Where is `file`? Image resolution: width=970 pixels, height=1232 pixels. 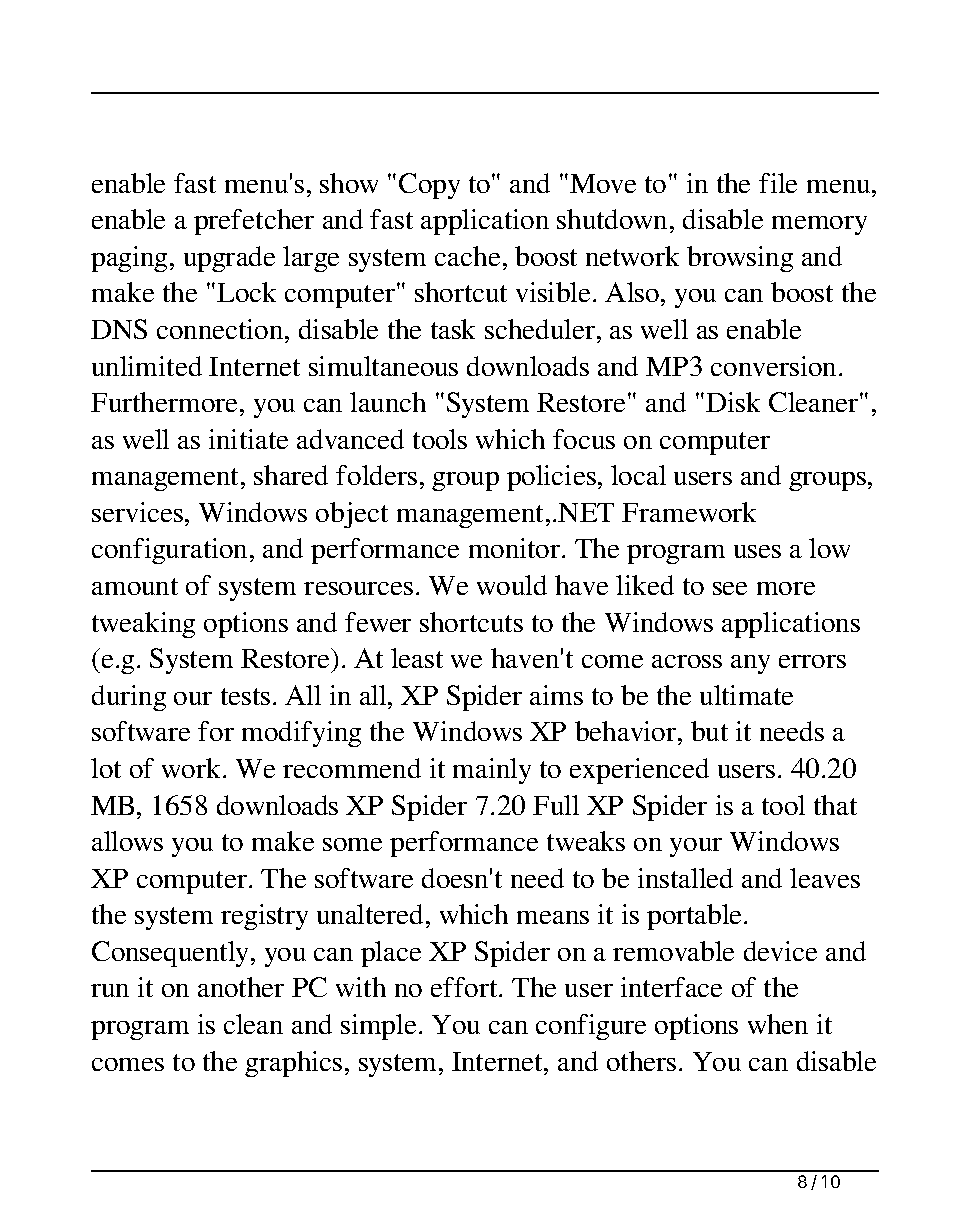
file is located at coordinates (778, 183).
